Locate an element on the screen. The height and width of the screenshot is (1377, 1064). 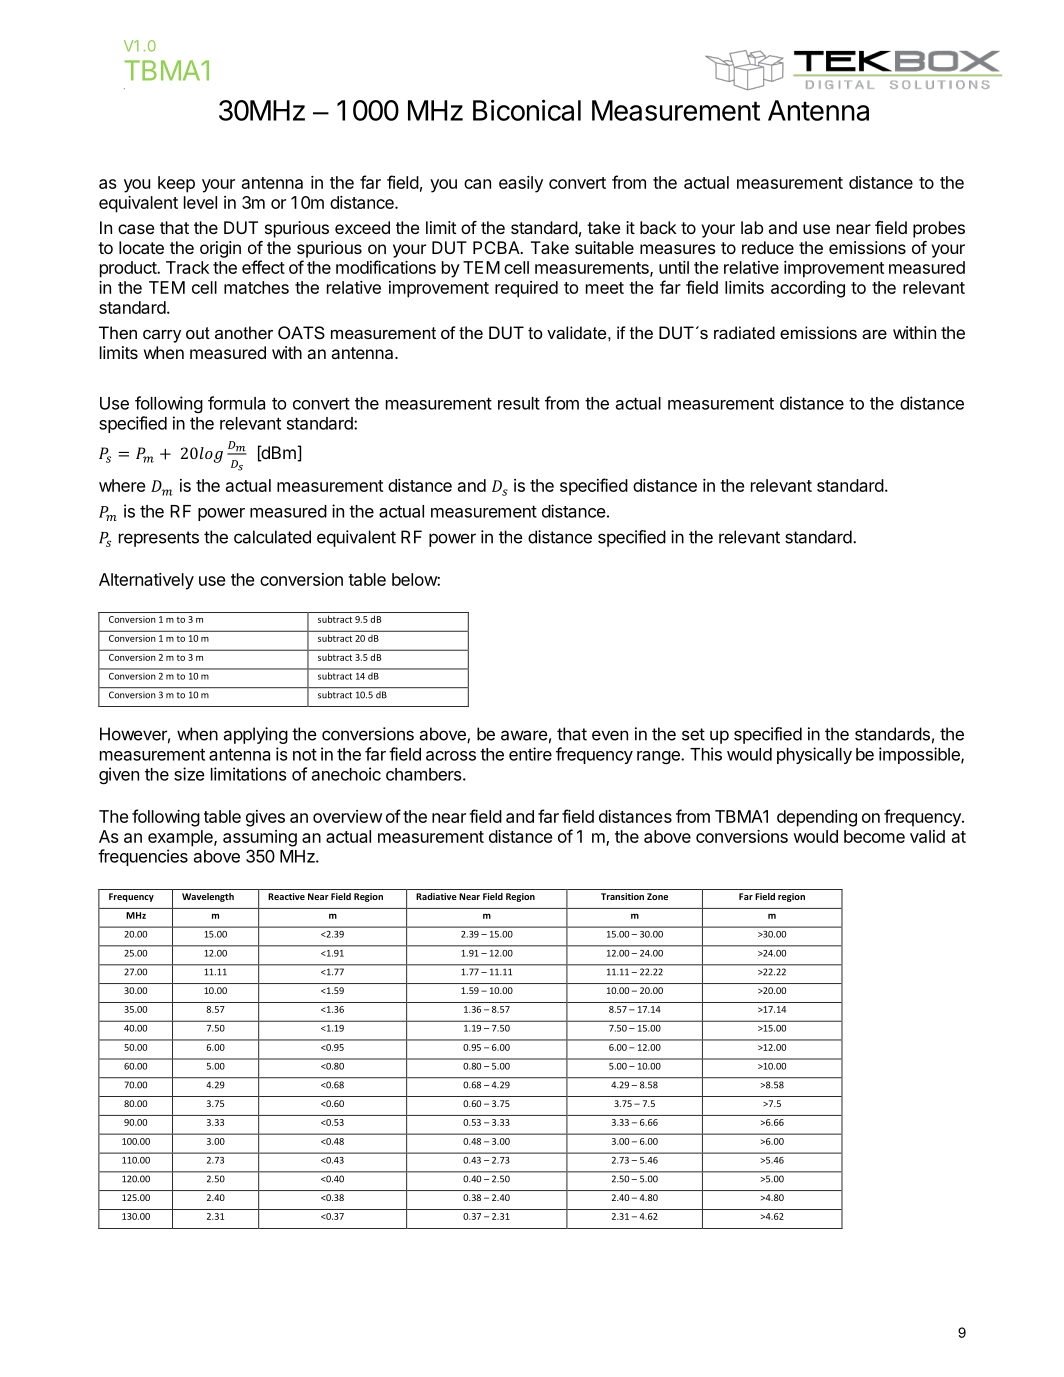
physically is located at coordinates (814, 755).
